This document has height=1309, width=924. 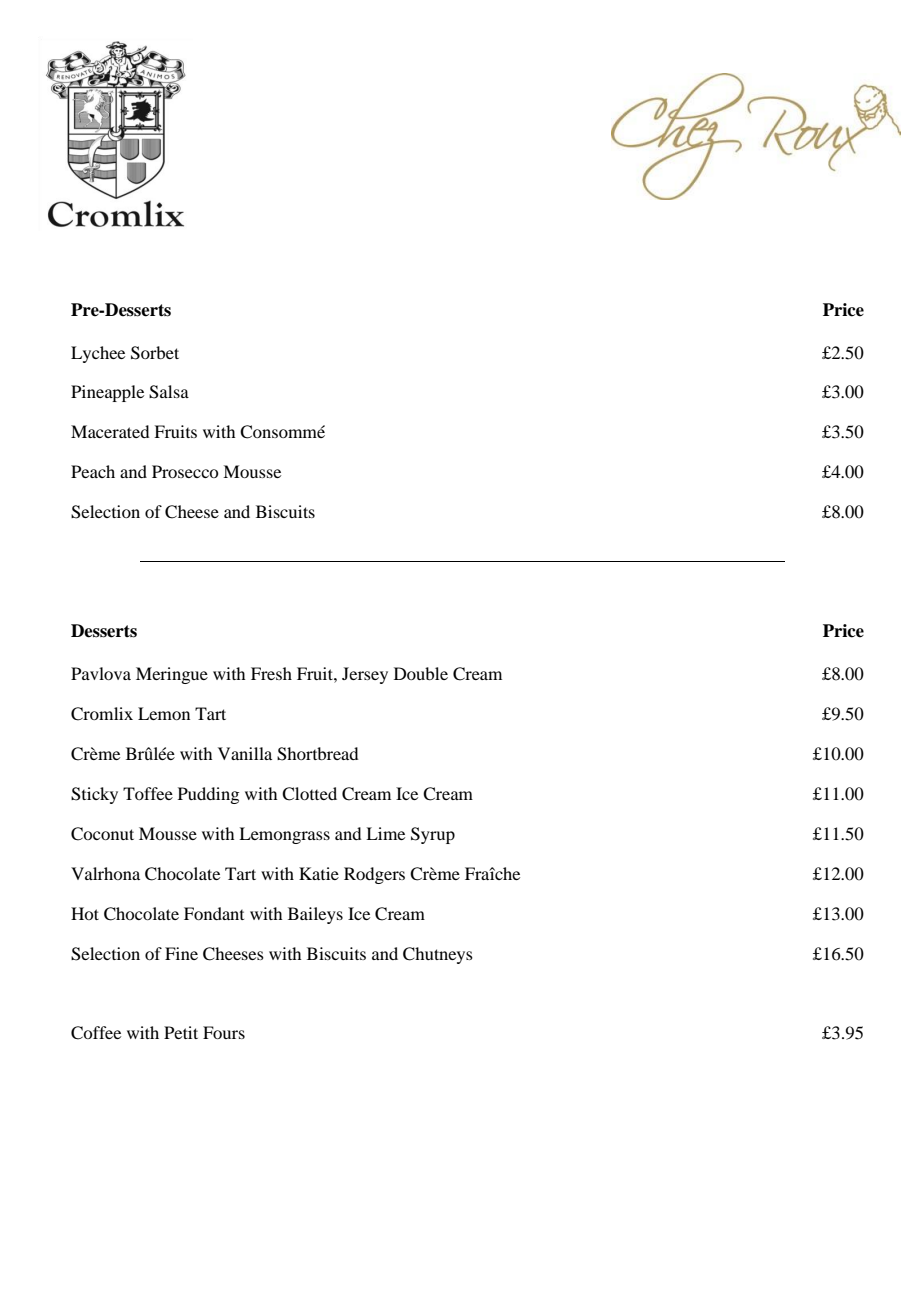 I want to click on Sticky, so click(x=94, y=795).
